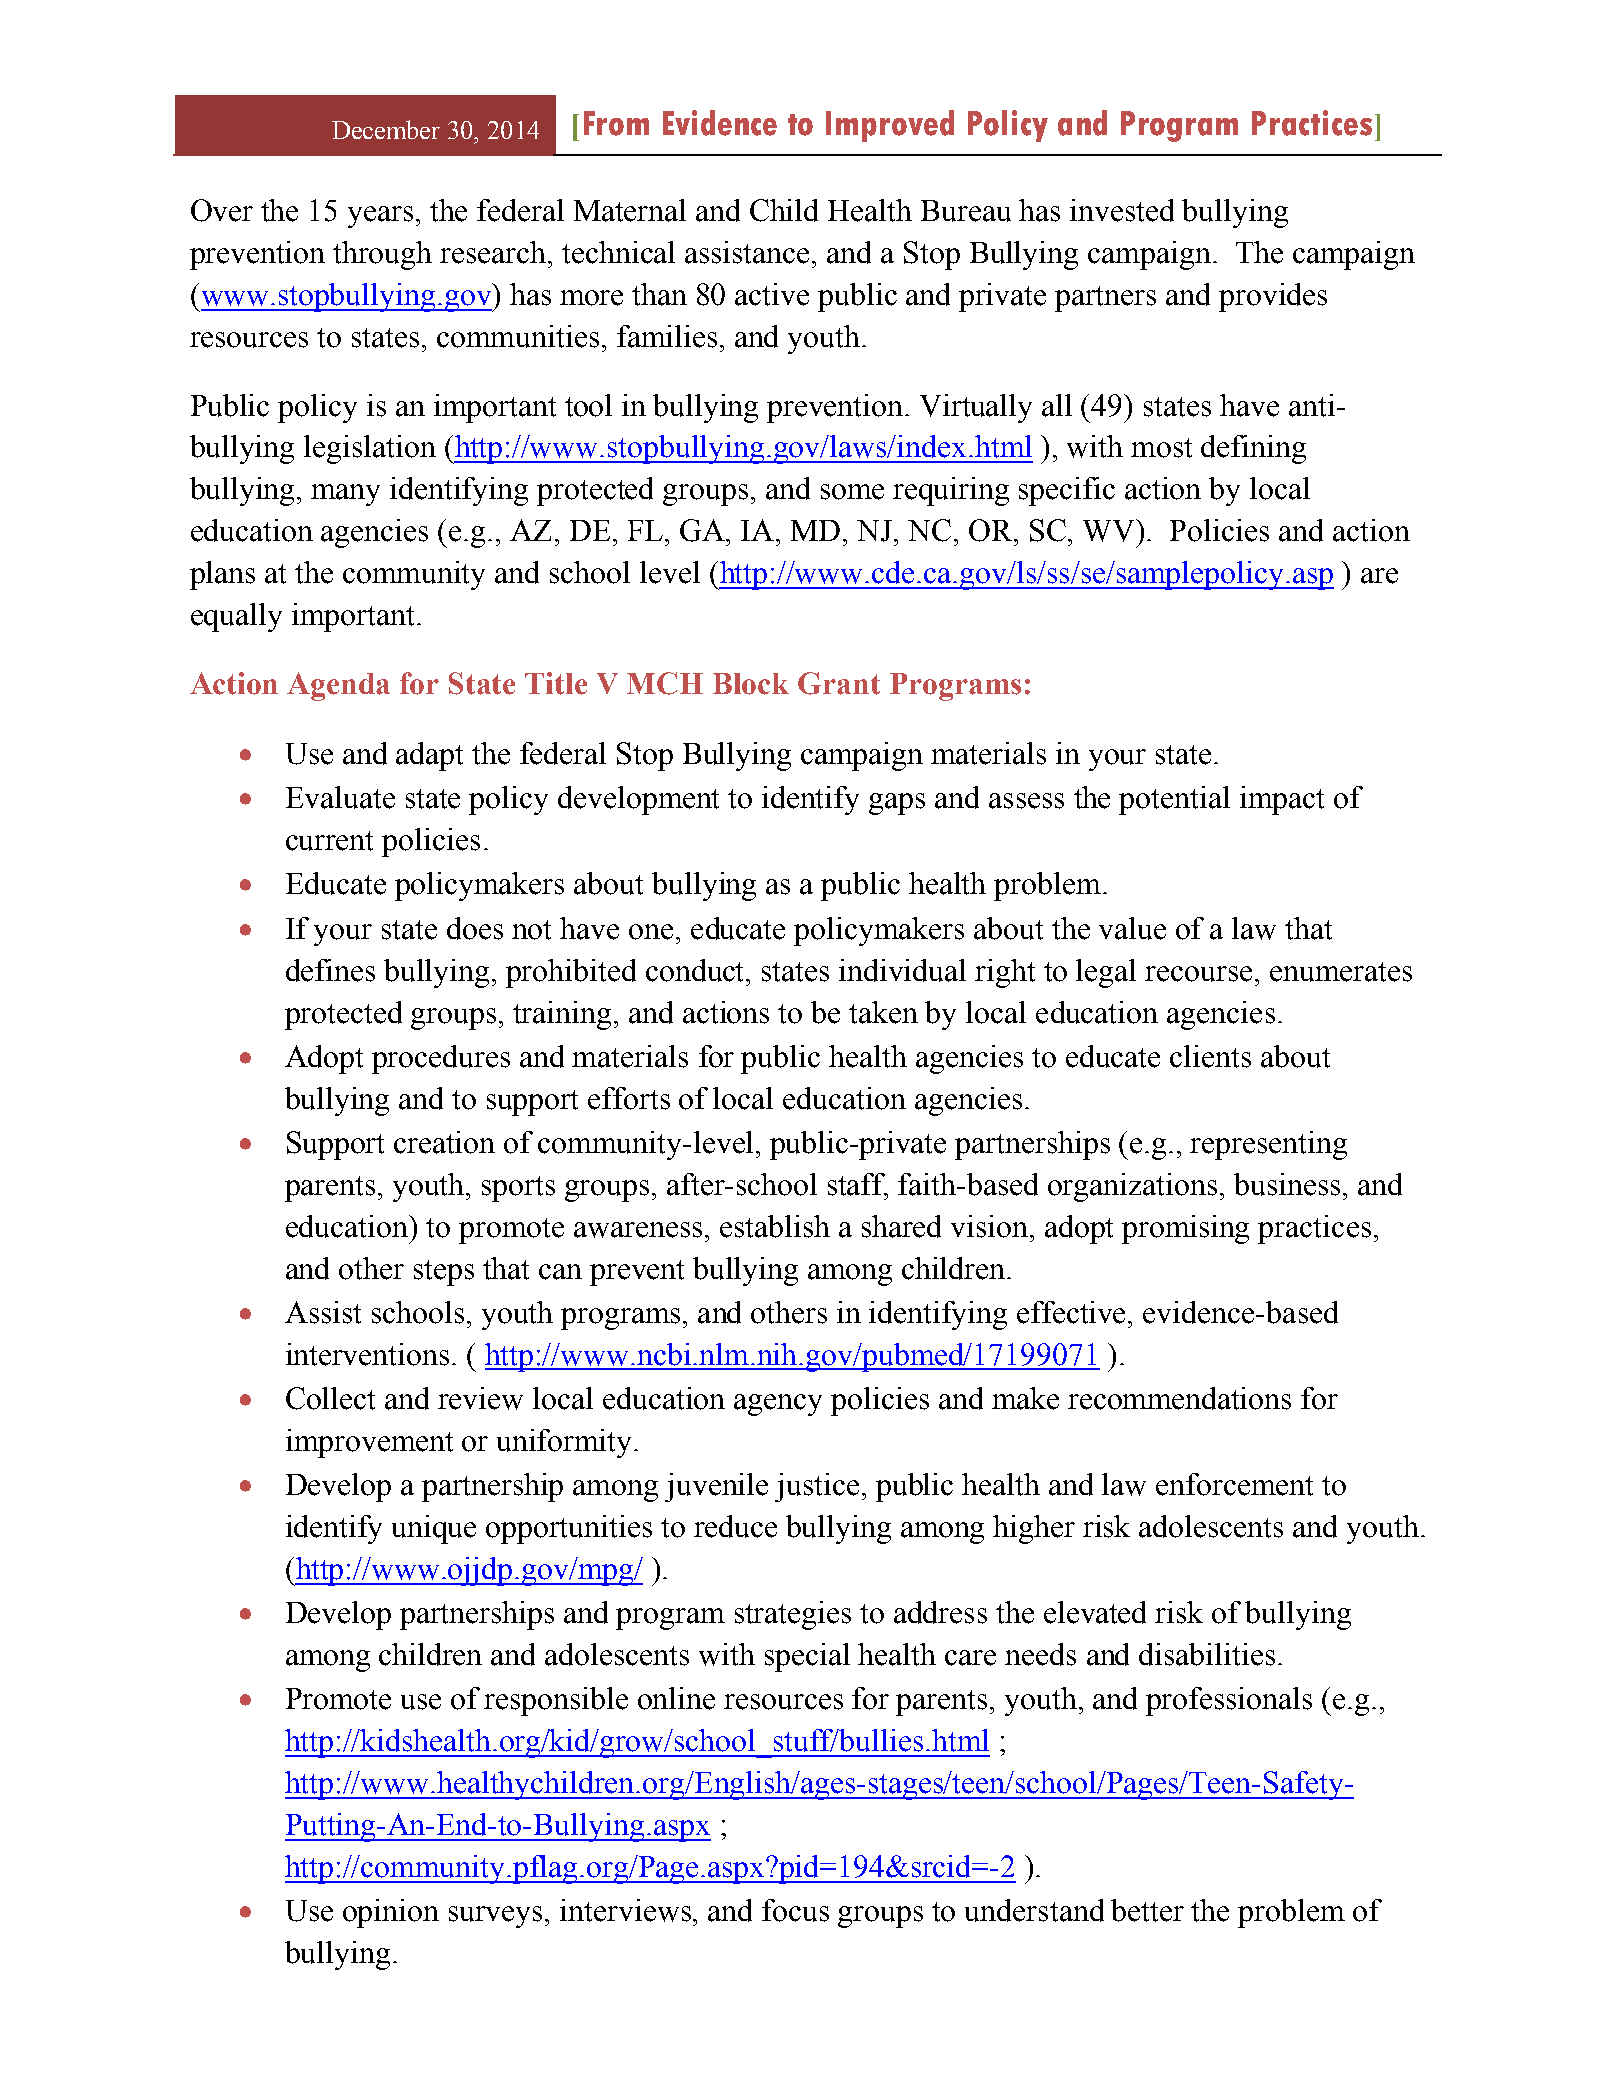 The image size is (1617, 2093). Describe the element at coordinates (367, 1354) in the screenshot. I see `interventions` at that location.
